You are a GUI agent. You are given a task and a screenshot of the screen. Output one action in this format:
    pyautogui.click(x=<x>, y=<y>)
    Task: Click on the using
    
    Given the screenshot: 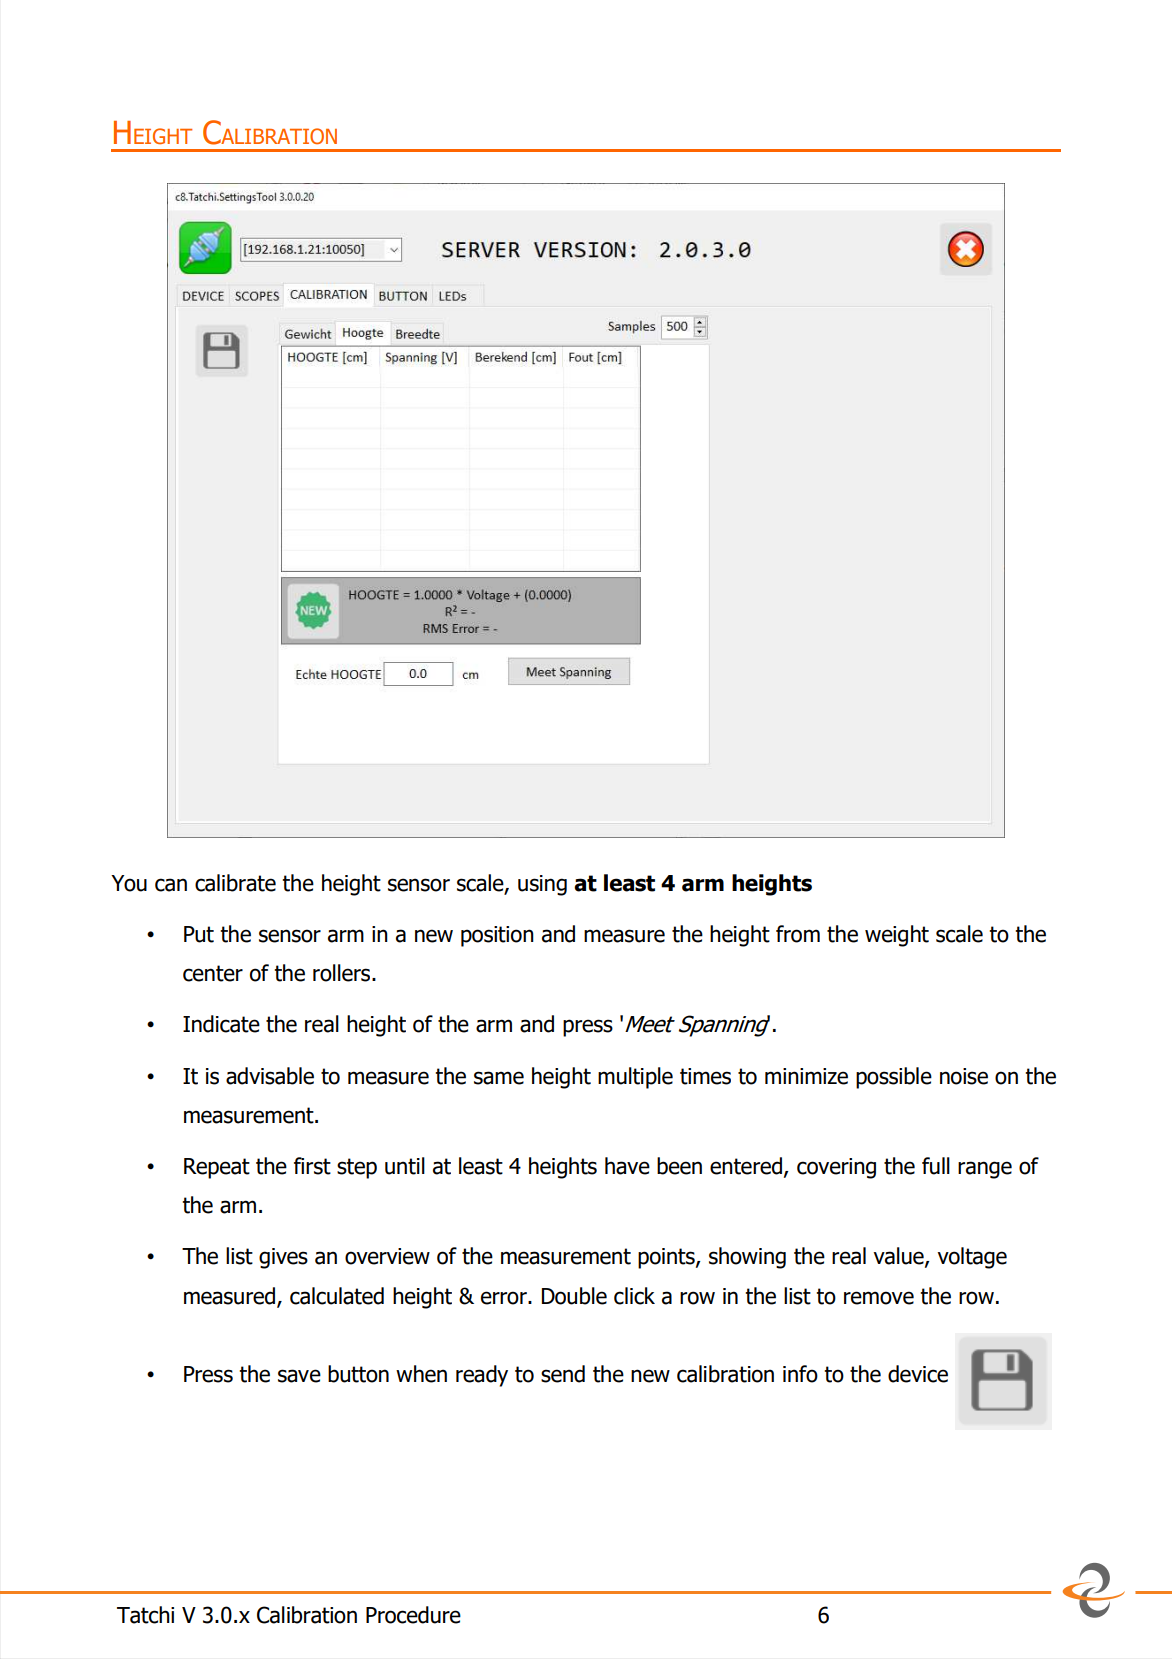 What is the action you would take?
    pyautogui.click(x=542, y=885)
